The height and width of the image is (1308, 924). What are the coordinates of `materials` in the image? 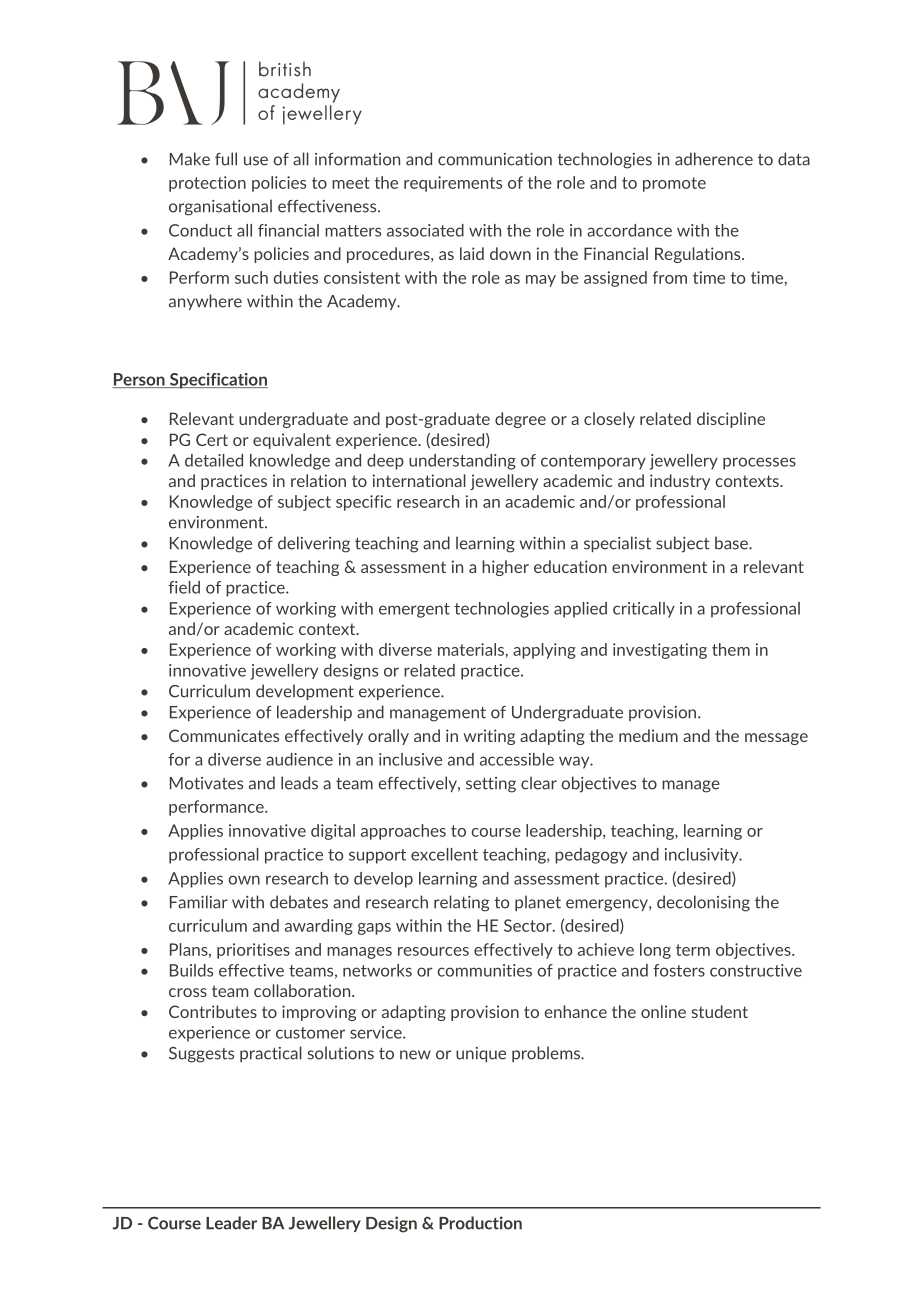 It's located at (472, 649).
